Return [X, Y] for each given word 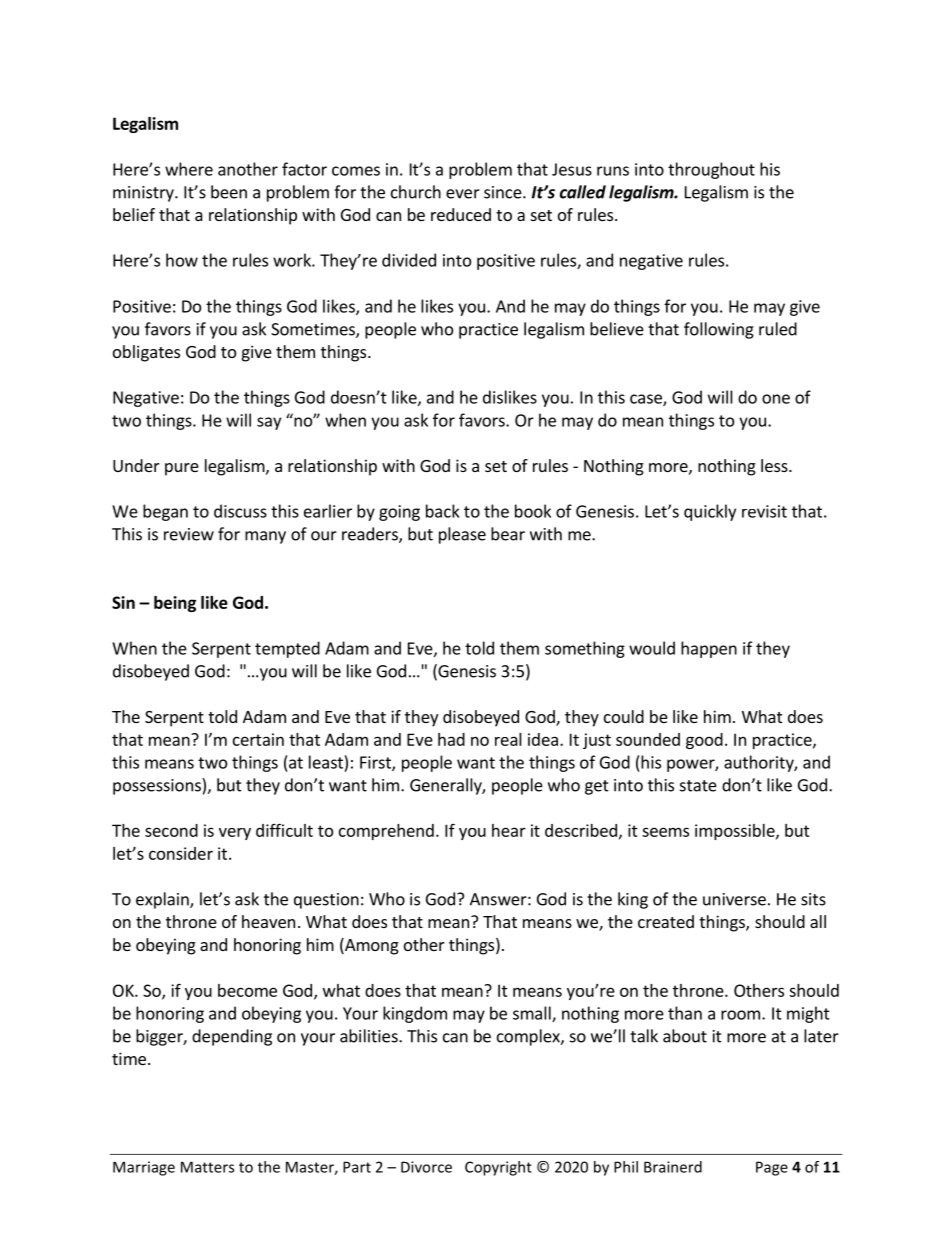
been [229, 192]
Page [772, 1168]
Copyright [498, 1168]
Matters [207, 1167]
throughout [711, 170]
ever [463, 194]
